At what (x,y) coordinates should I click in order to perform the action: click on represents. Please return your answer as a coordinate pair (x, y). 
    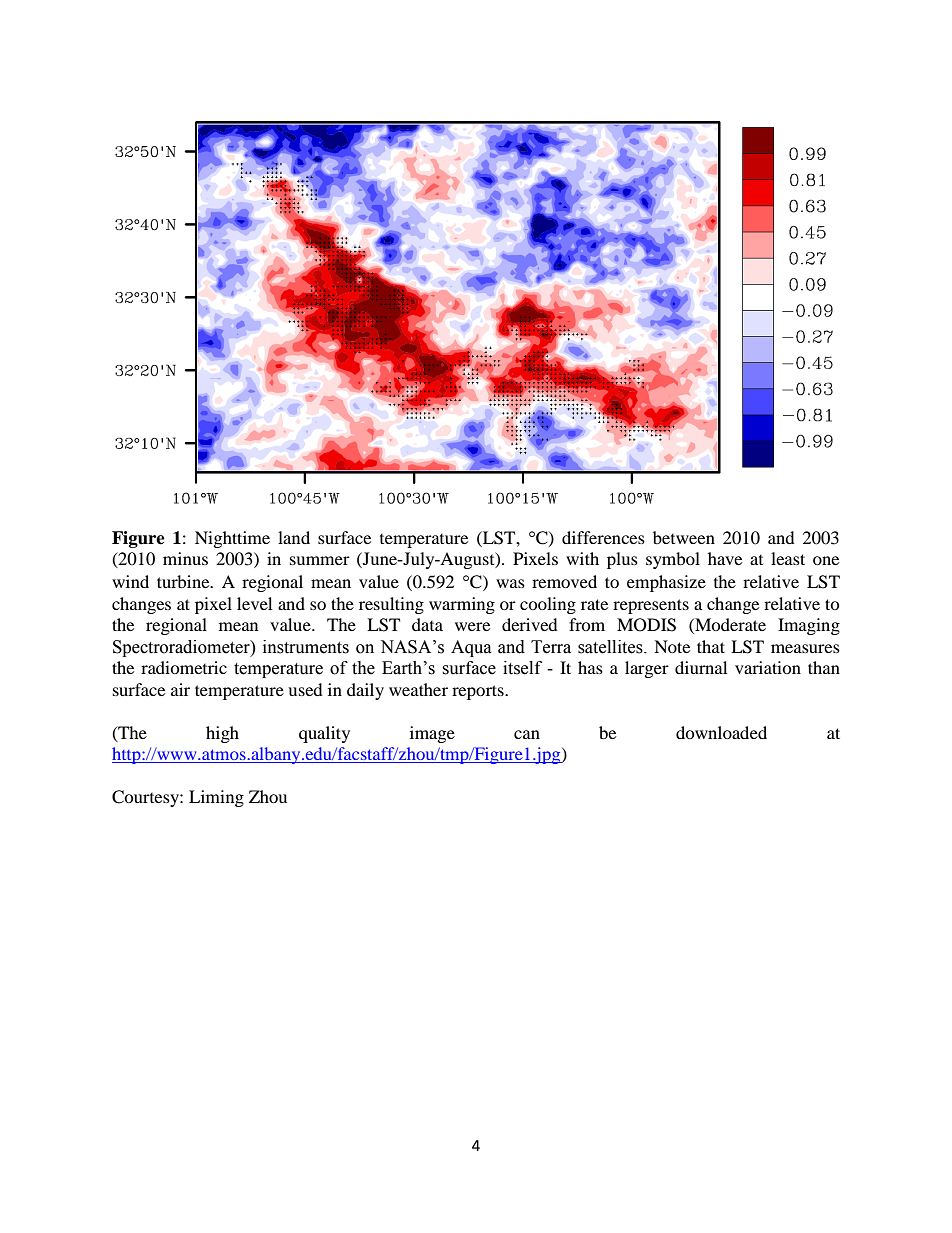
    Looking at the image, I should click on (651, 606).
